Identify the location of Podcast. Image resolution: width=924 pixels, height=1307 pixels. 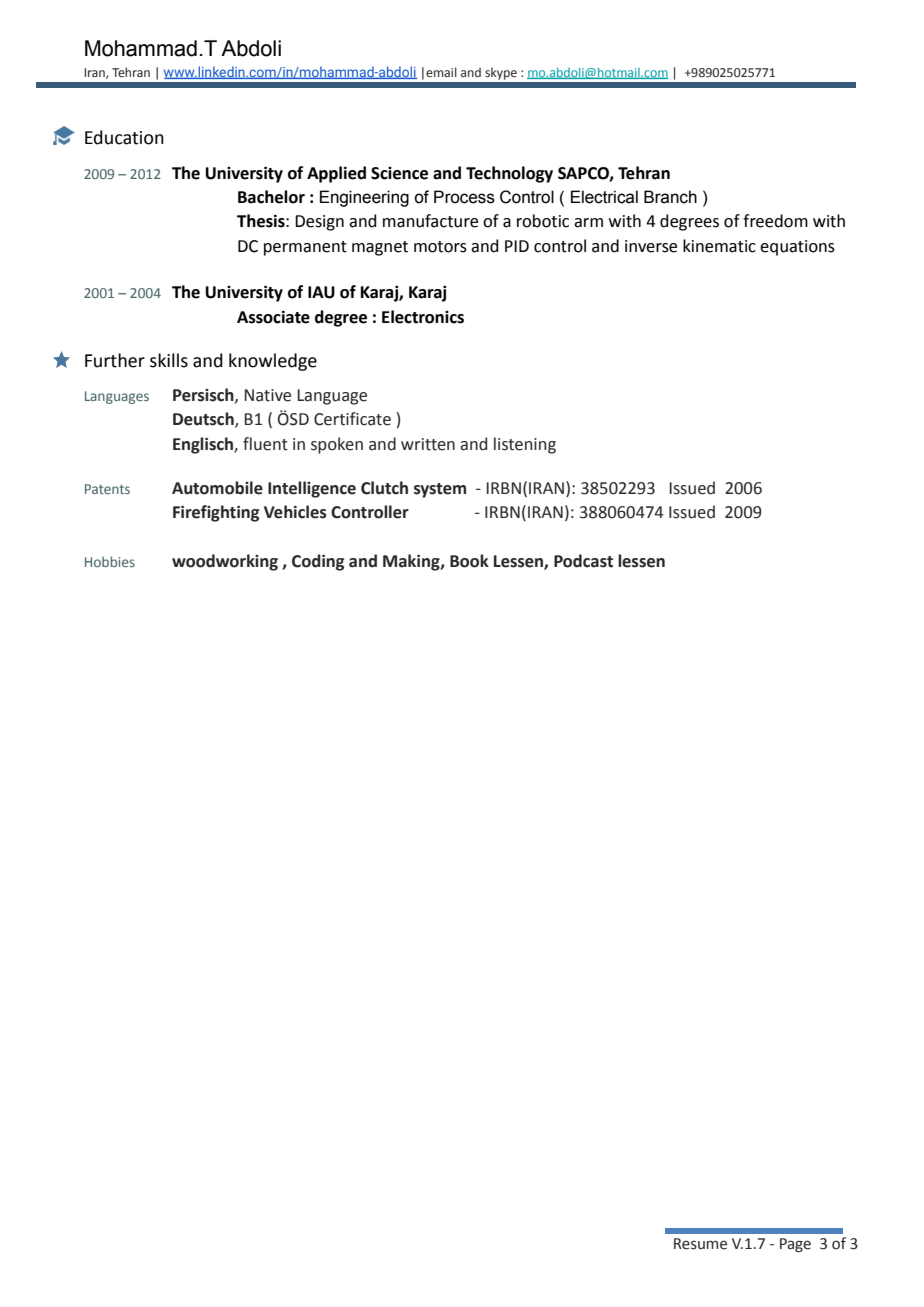
(583, 561).
